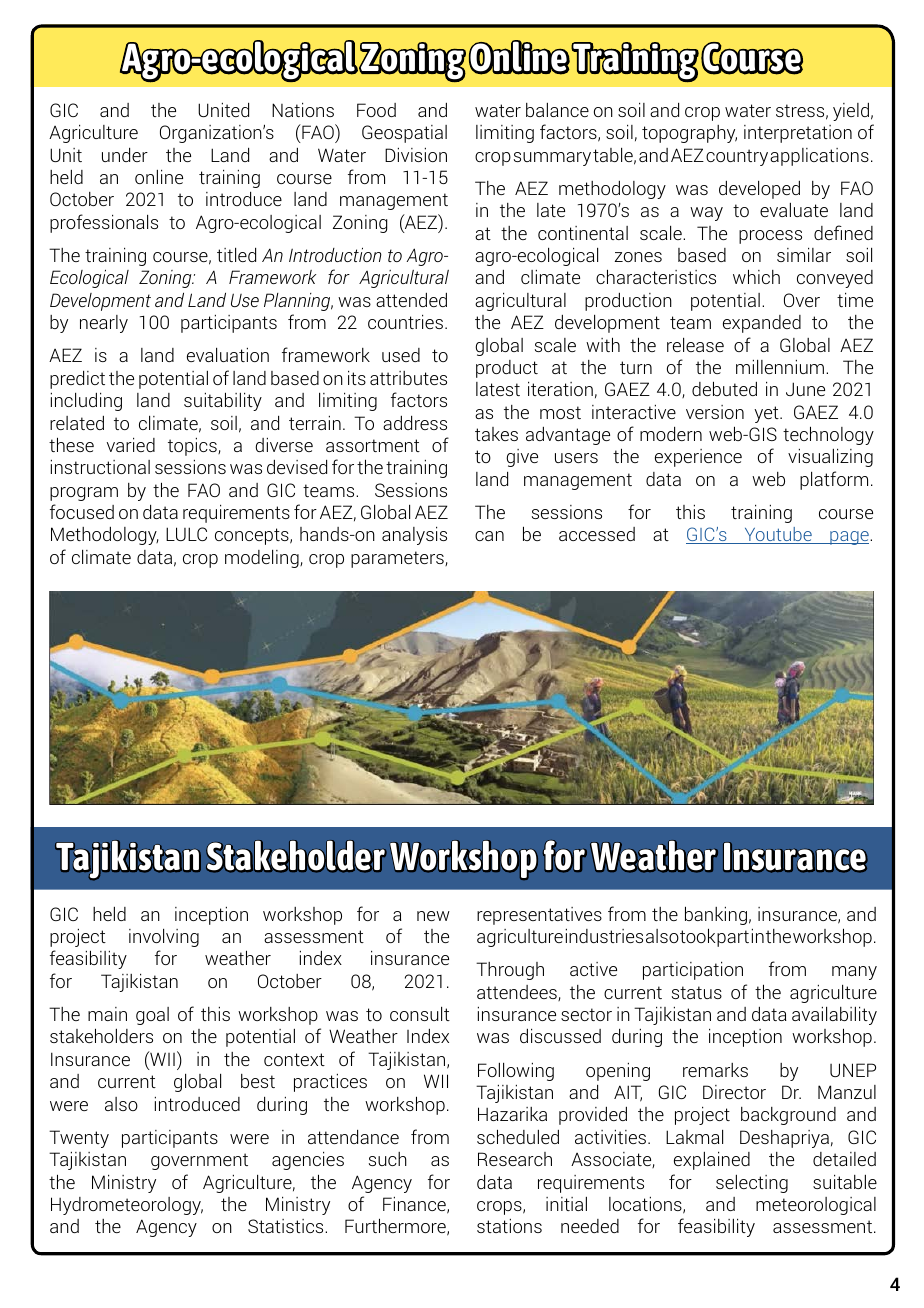 The image size is (924, 1308). Describe the element at coordinates (228, 355) in the document. I see `evaluation` at that location.
